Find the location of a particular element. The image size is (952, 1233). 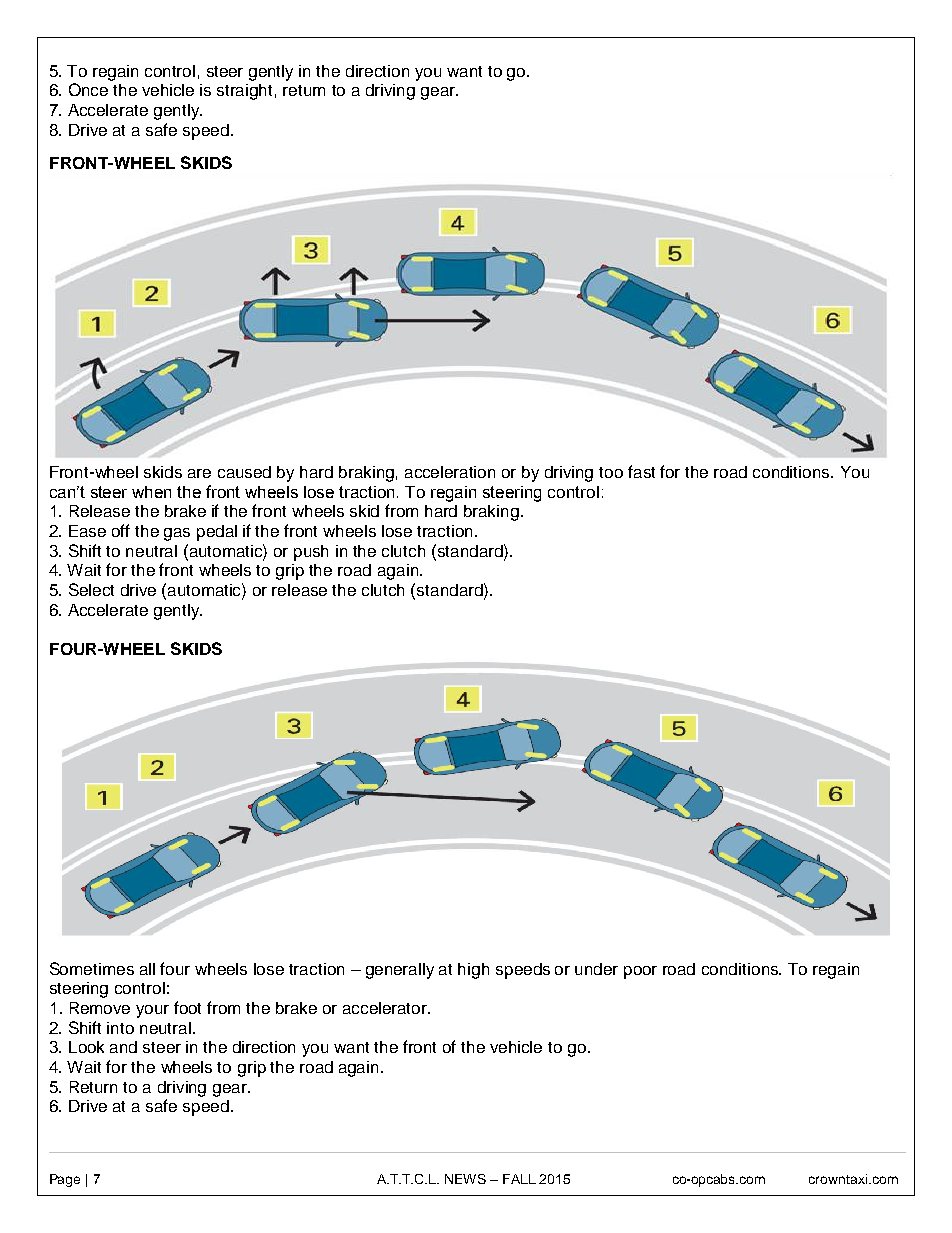

fast is located at coordinates (641, 471).
